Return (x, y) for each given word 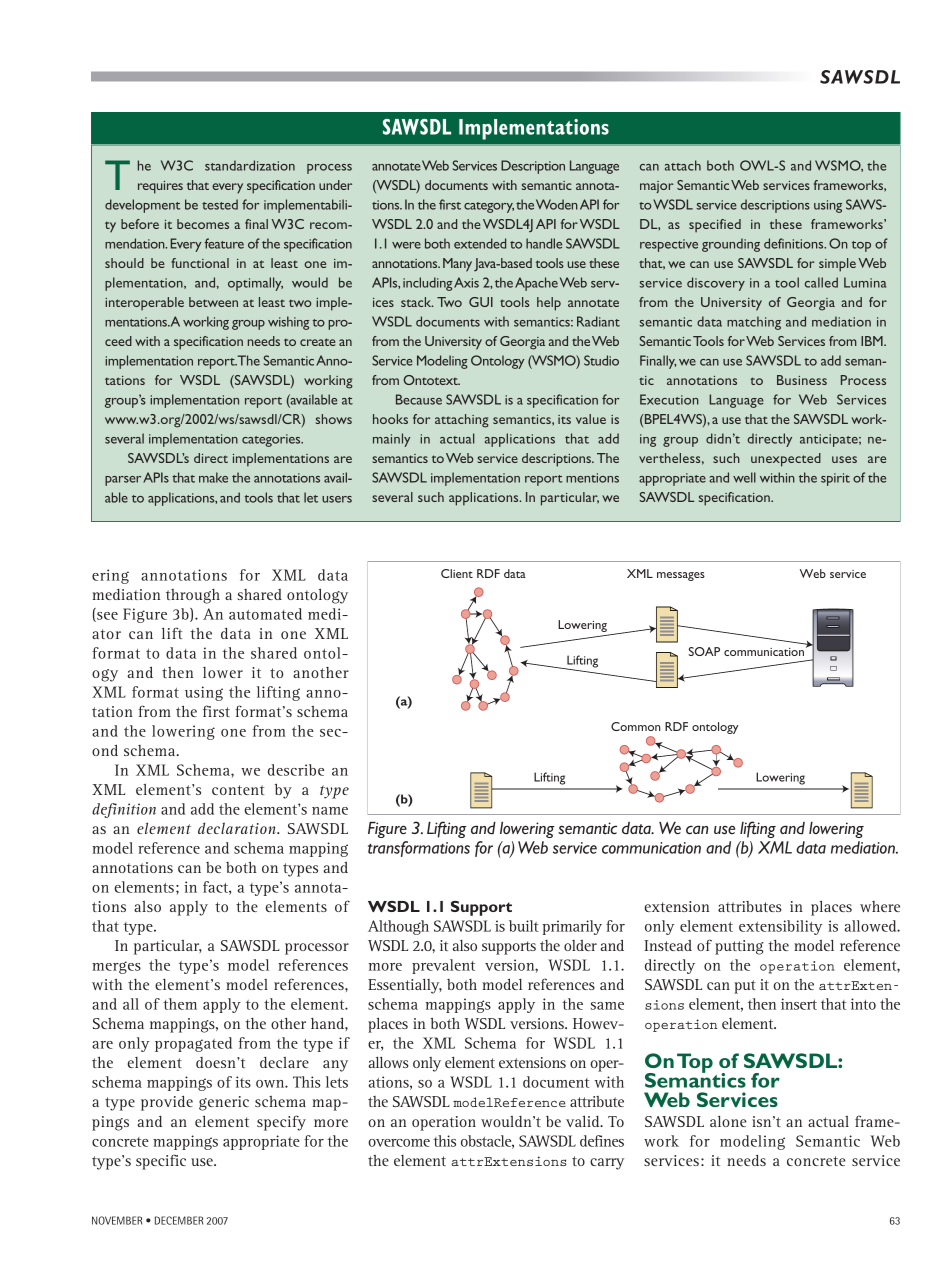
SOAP (704, 651)
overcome (399, 1143)
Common (635, 726)
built (524, 926)
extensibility (780, 927)
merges (116, 967)
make (213, 477)
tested (220, 204)
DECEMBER (179, 1220)
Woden (557, 204)
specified (715, 226)
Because (419, 399)
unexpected (786, 460)
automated (265, 614)
